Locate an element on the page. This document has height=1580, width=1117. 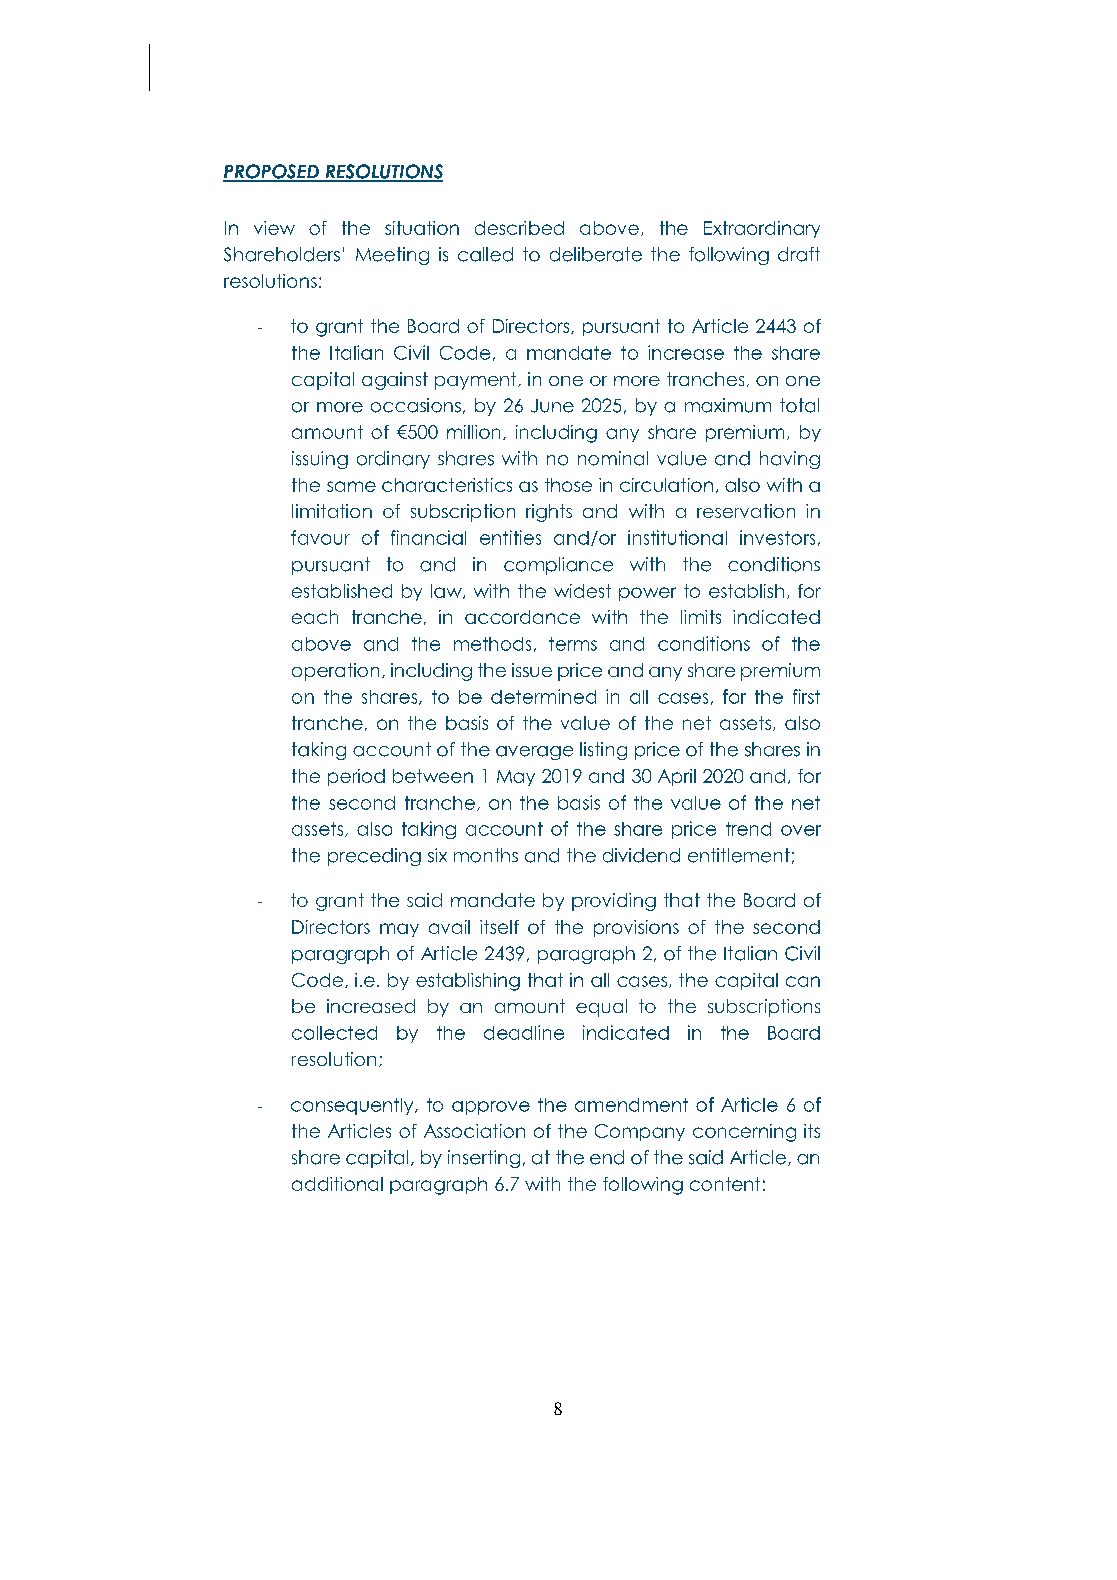
described is located at coordinates (519, 228).
